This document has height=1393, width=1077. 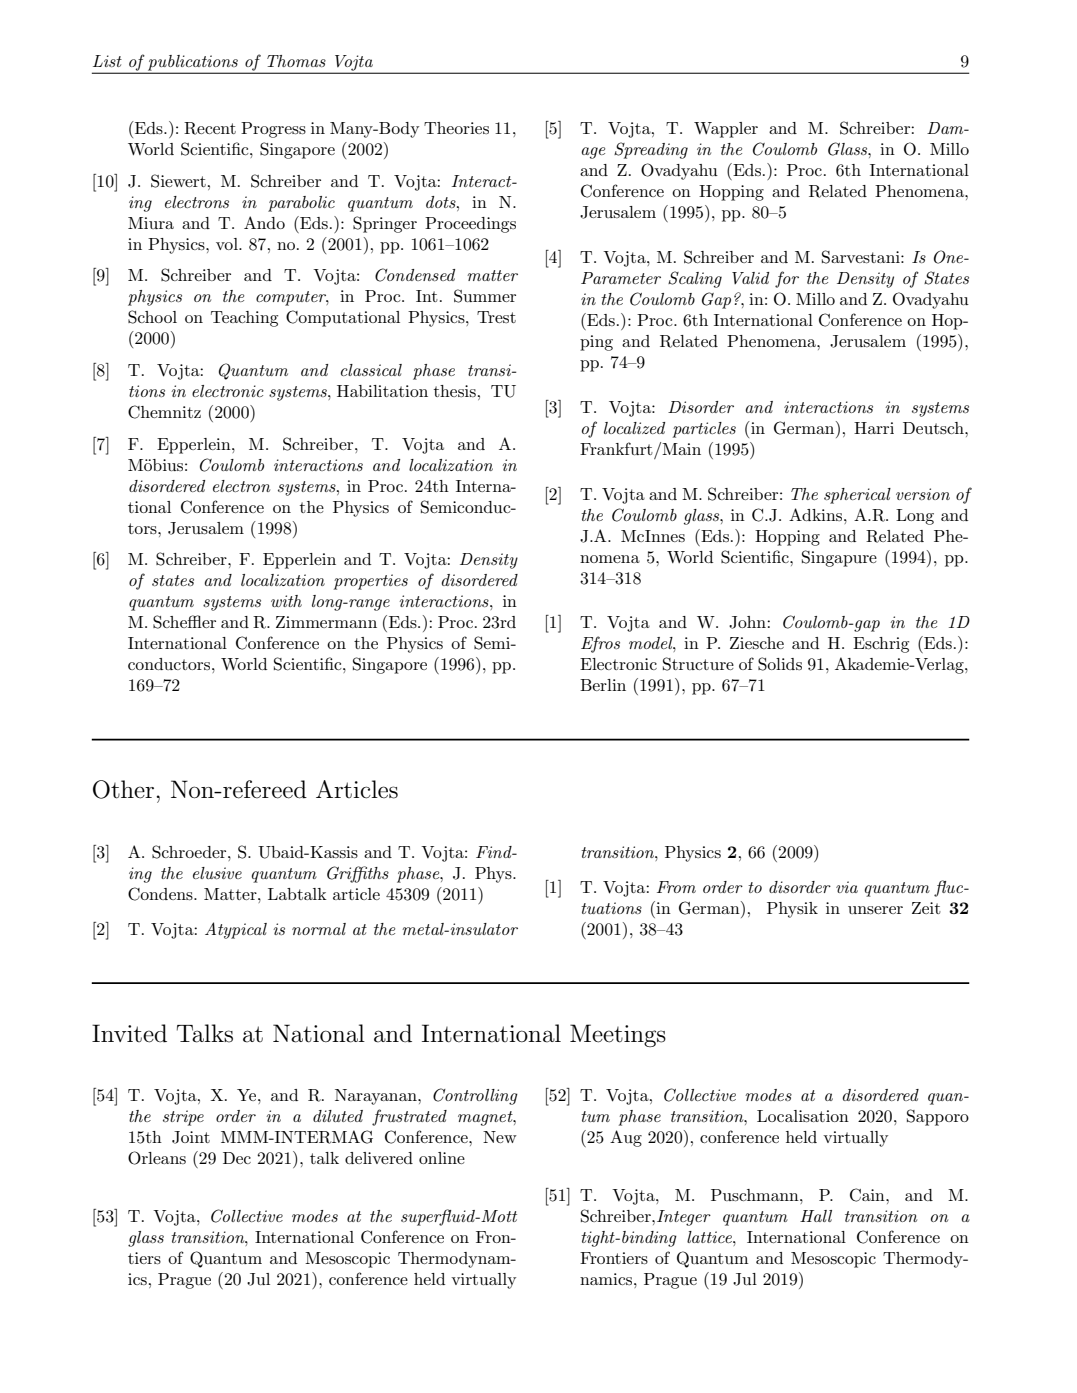 I want to click on Recent, so click(x=210, y=128).
